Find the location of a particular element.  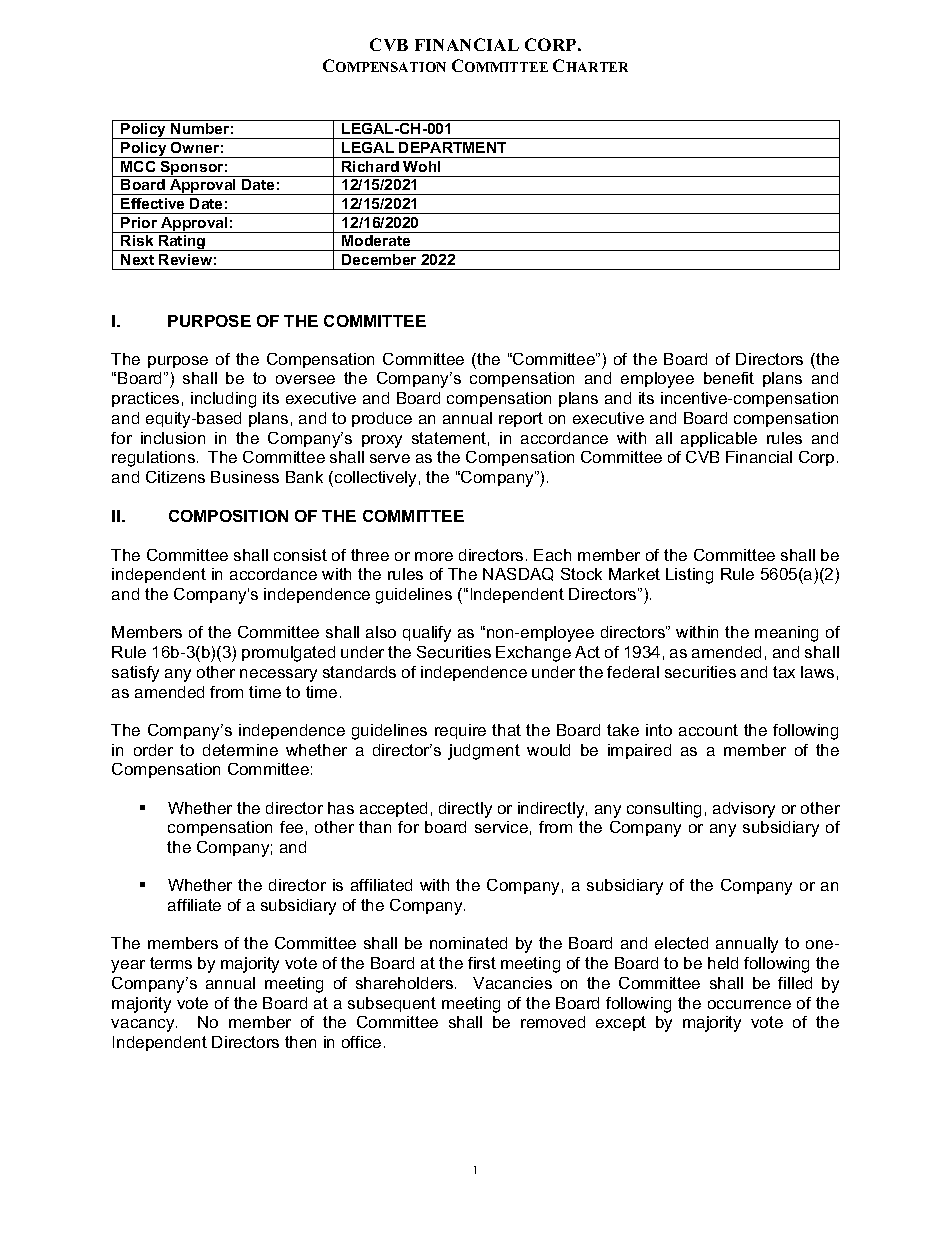

benefit is located at coordinates (729, 378).
